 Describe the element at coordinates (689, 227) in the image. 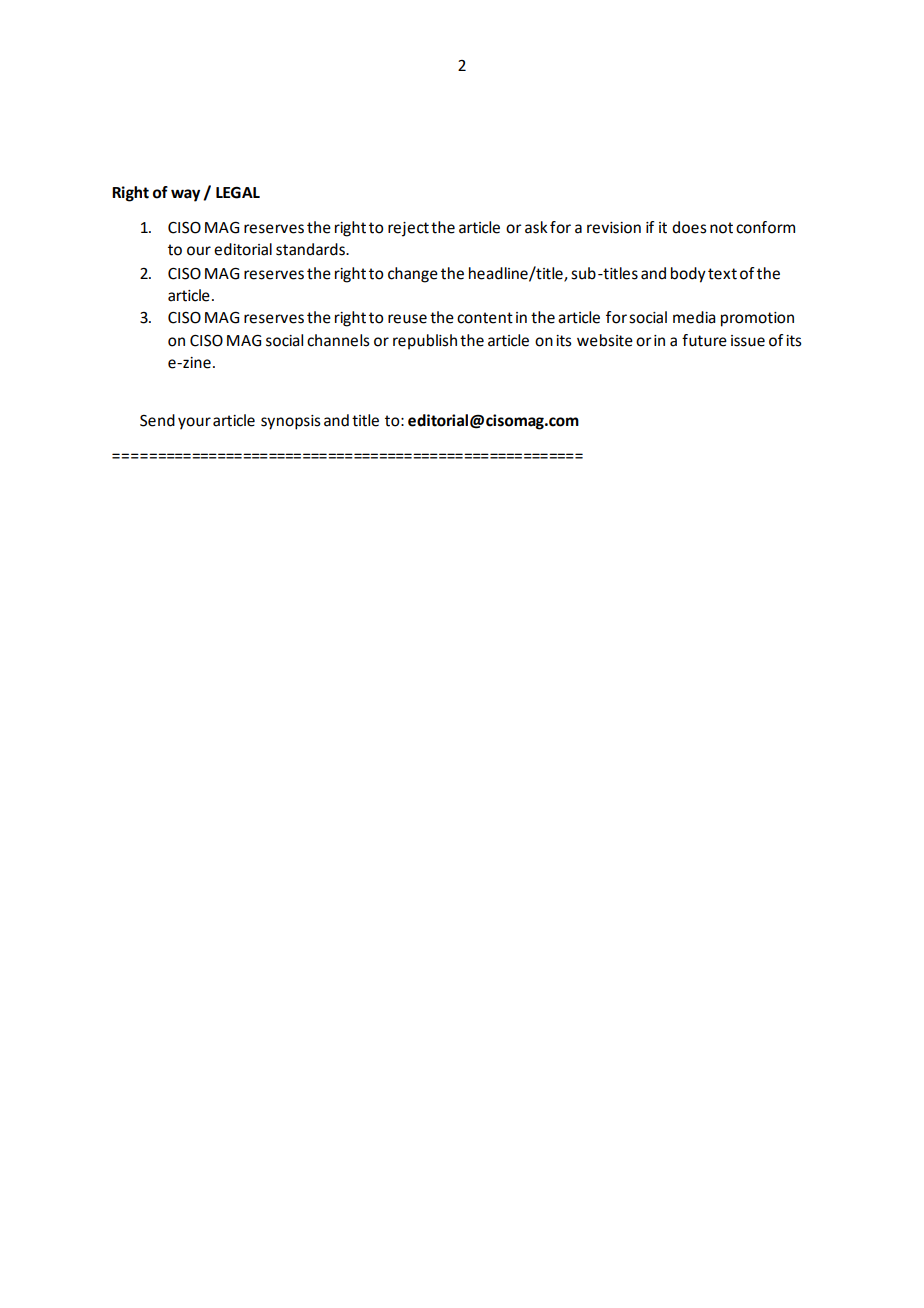

I see `does` at that location.
